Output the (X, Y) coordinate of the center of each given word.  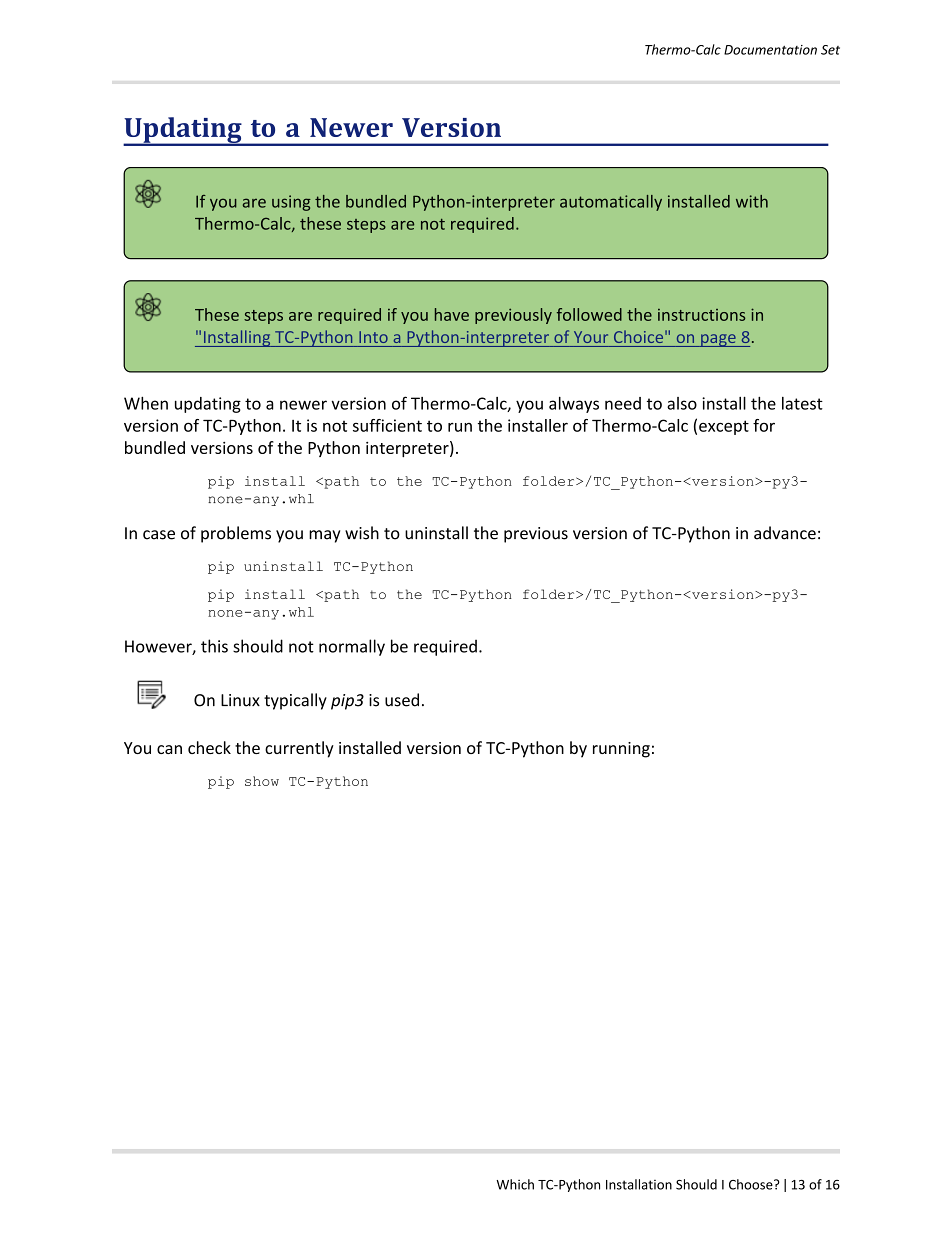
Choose (752, 1184)
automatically (611, 203)
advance (785, 533)
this (214, 646)
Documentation (770, 50)
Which (515, 1184)
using (291, 203)
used (402, 700)
